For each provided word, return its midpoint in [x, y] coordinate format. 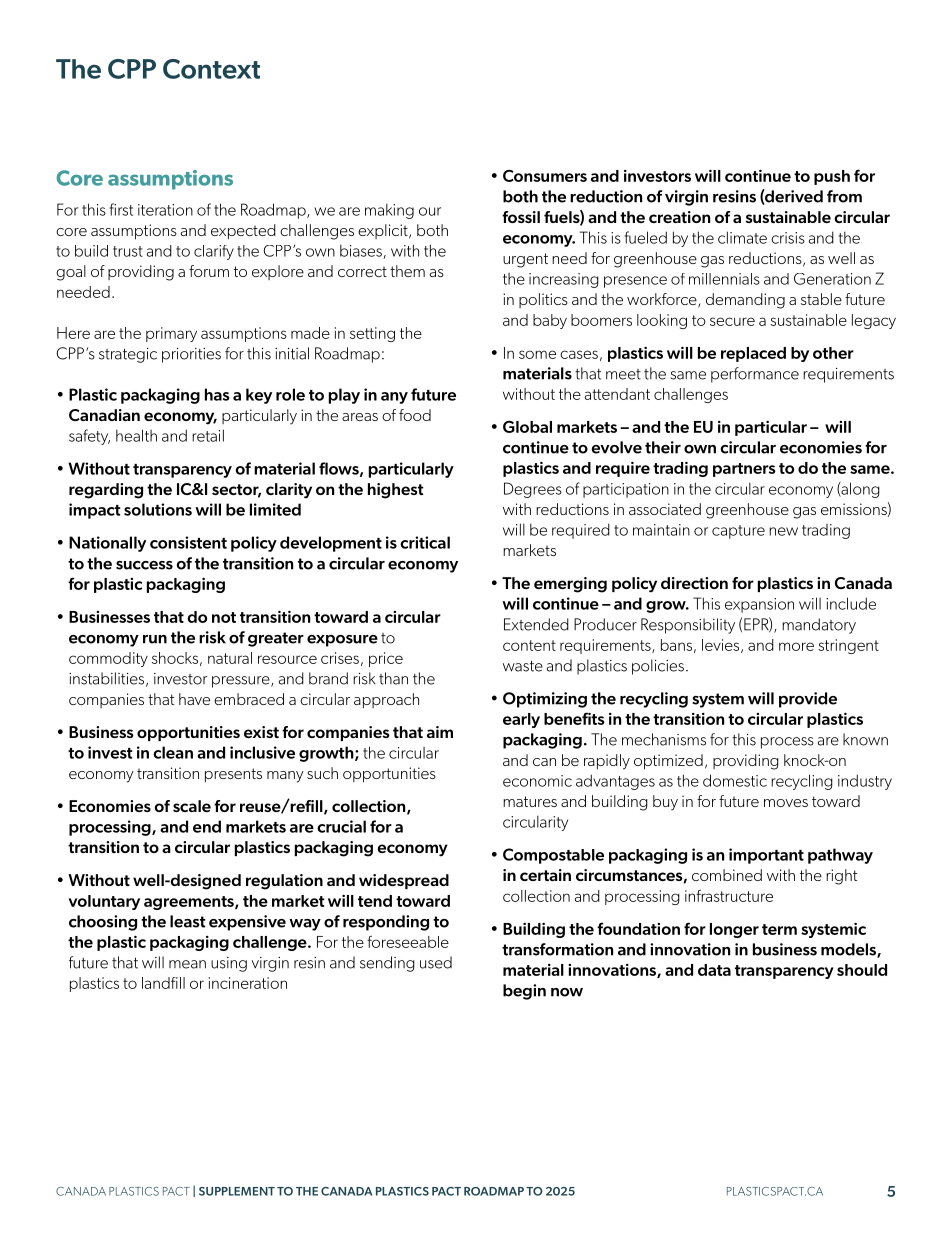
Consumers [545, 175]
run [155, 639]
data [714, 970]
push [832, 177]
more [796, 646]
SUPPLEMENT [237, 1191]
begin [524, 992]
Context [211, 69]
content [529, 645]
